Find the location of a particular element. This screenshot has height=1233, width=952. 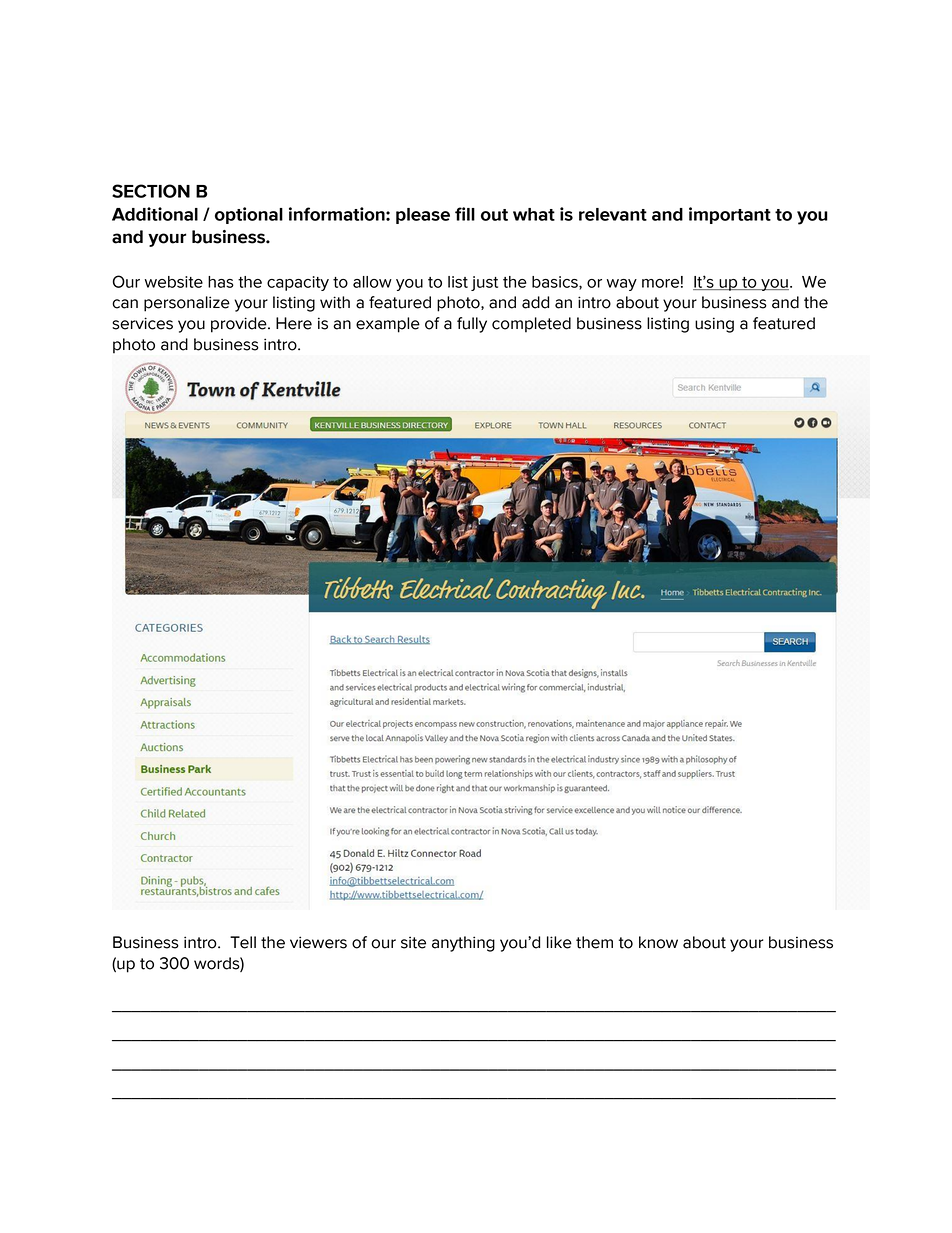

example is located at coordinates (388, 325).
